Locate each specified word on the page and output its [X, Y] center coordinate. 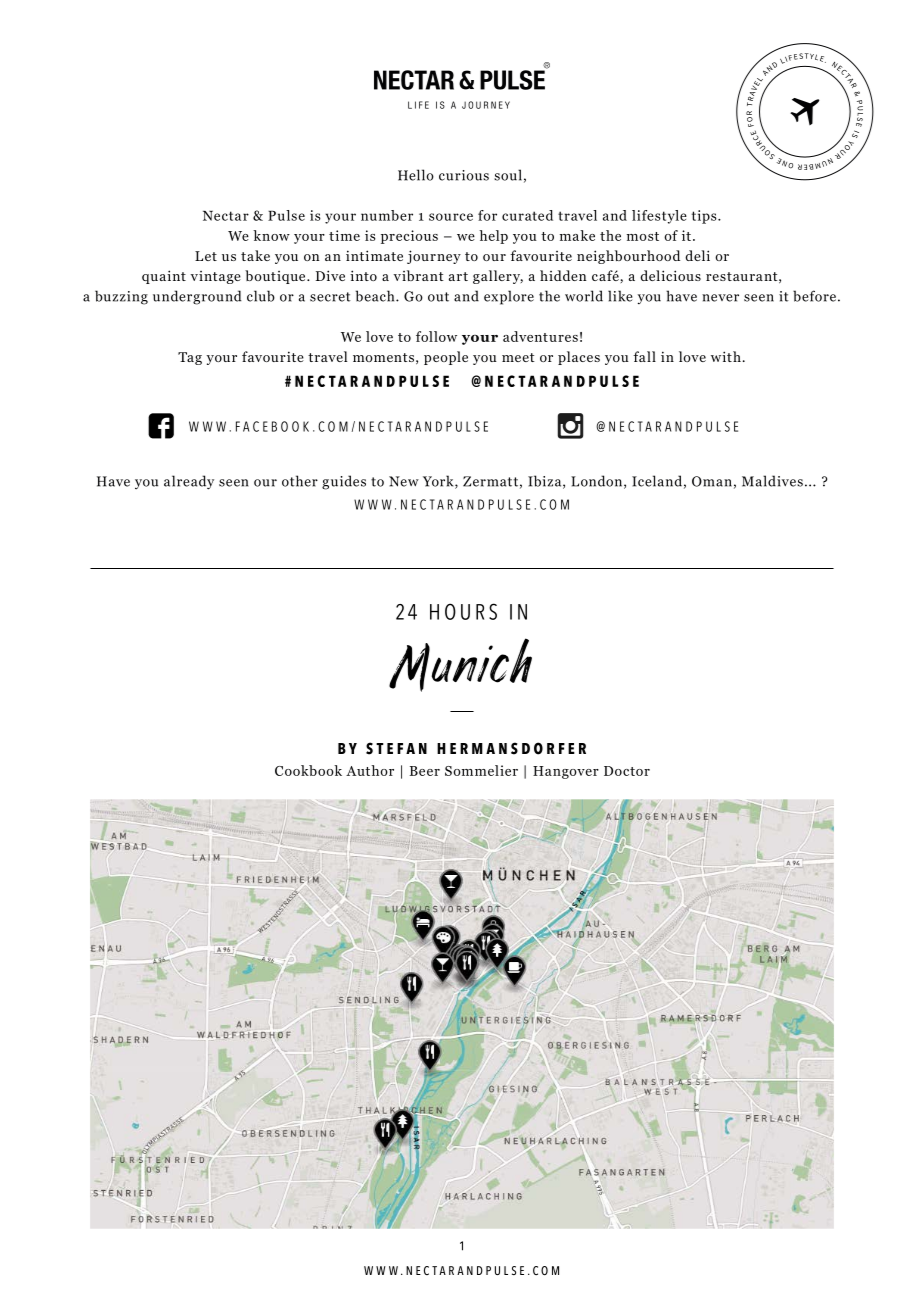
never [720, 298]
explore [509, 297]
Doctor [627, 771]
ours [471, 611]
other [300, 481]
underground [197, 297]
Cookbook [308, 770]
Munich [460, 665]
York [439, 482]
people [446, 358]
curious [464, 175]
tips [705, 217]
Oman [712, 481]
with [726, 356]
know [271, 235]
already [189, 482]
